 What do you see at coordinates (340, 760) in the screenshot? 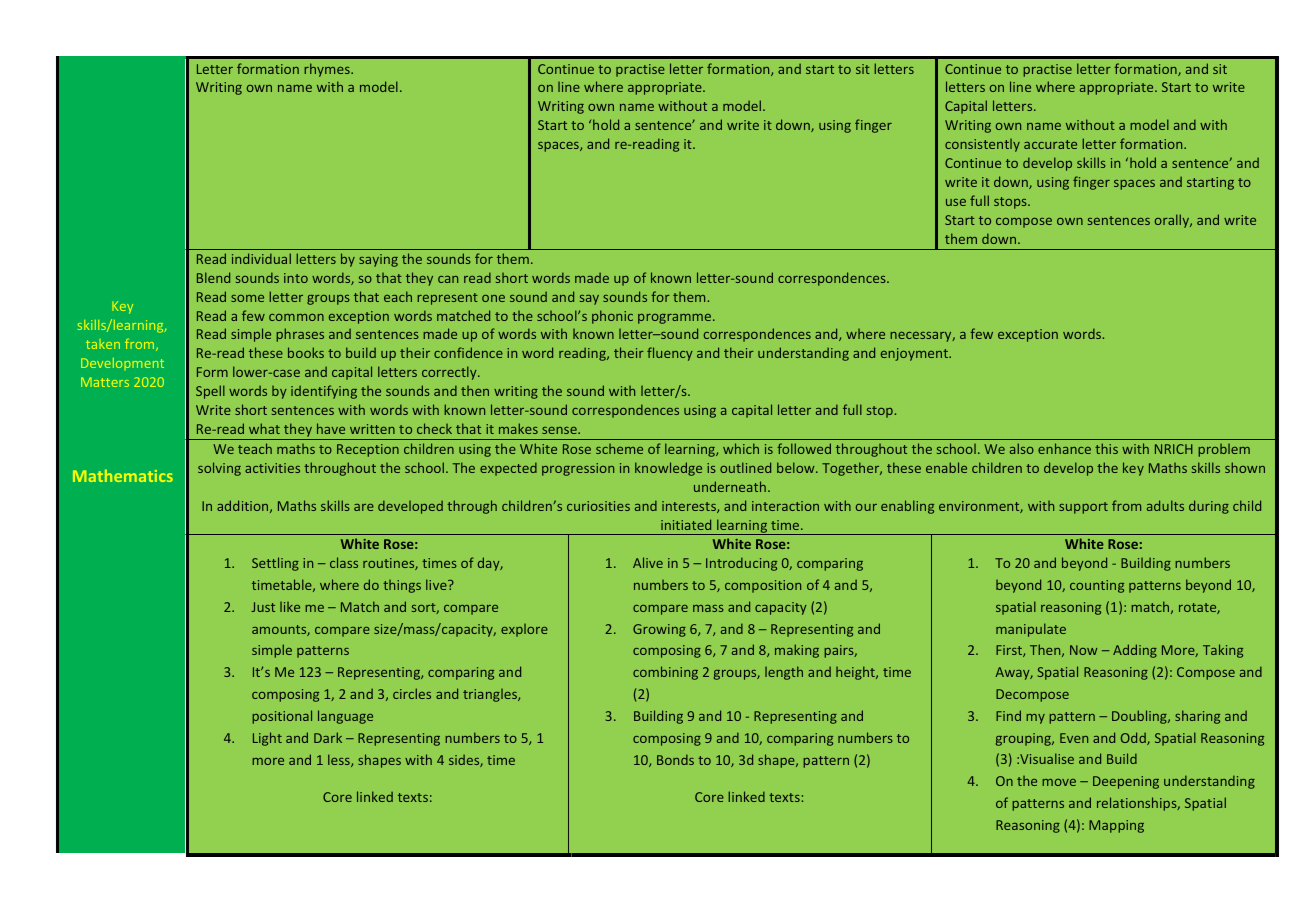
I see `less` at bounding box center [340, 760].
